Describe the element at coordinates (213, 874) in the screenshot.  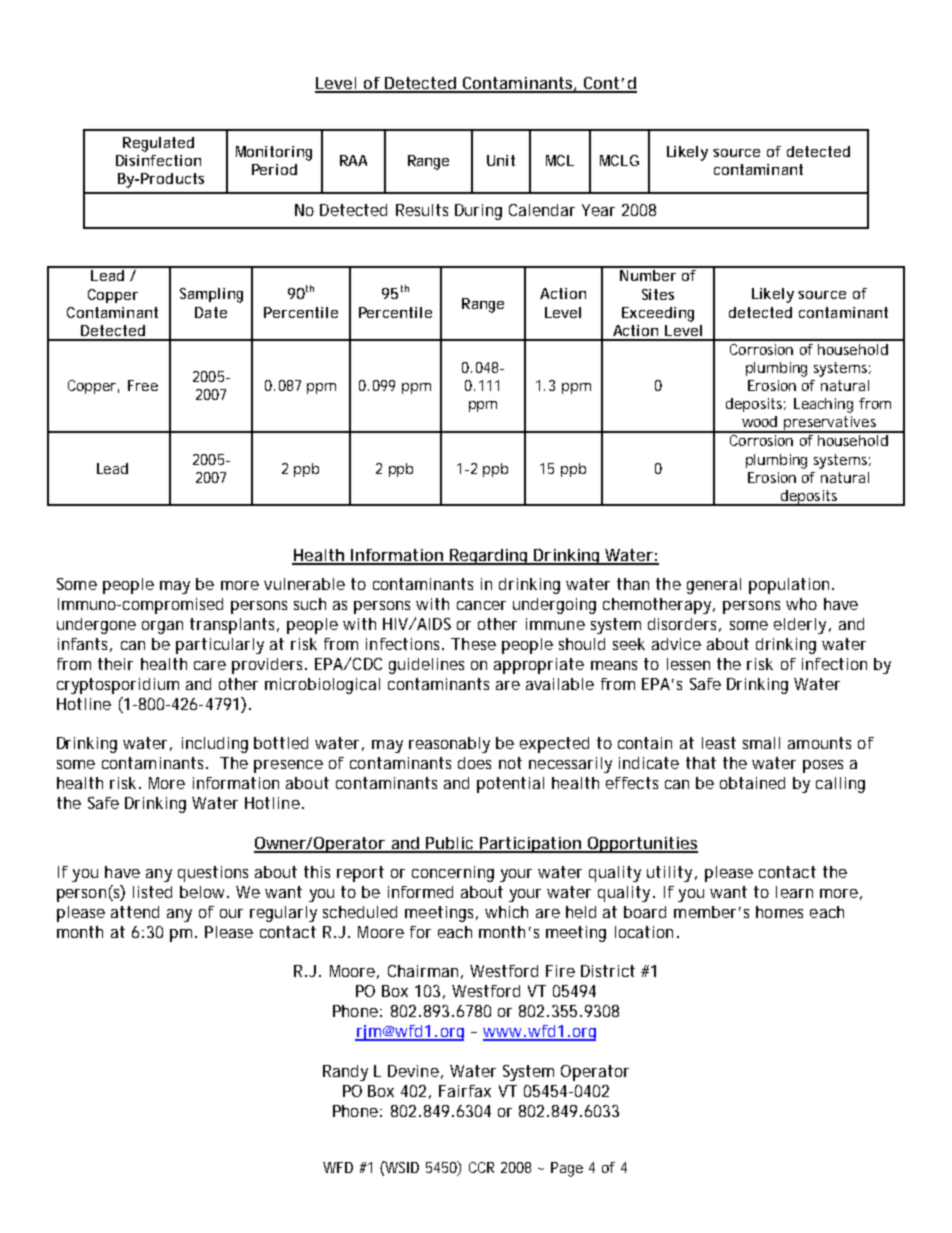
I see `questions` at that location.
